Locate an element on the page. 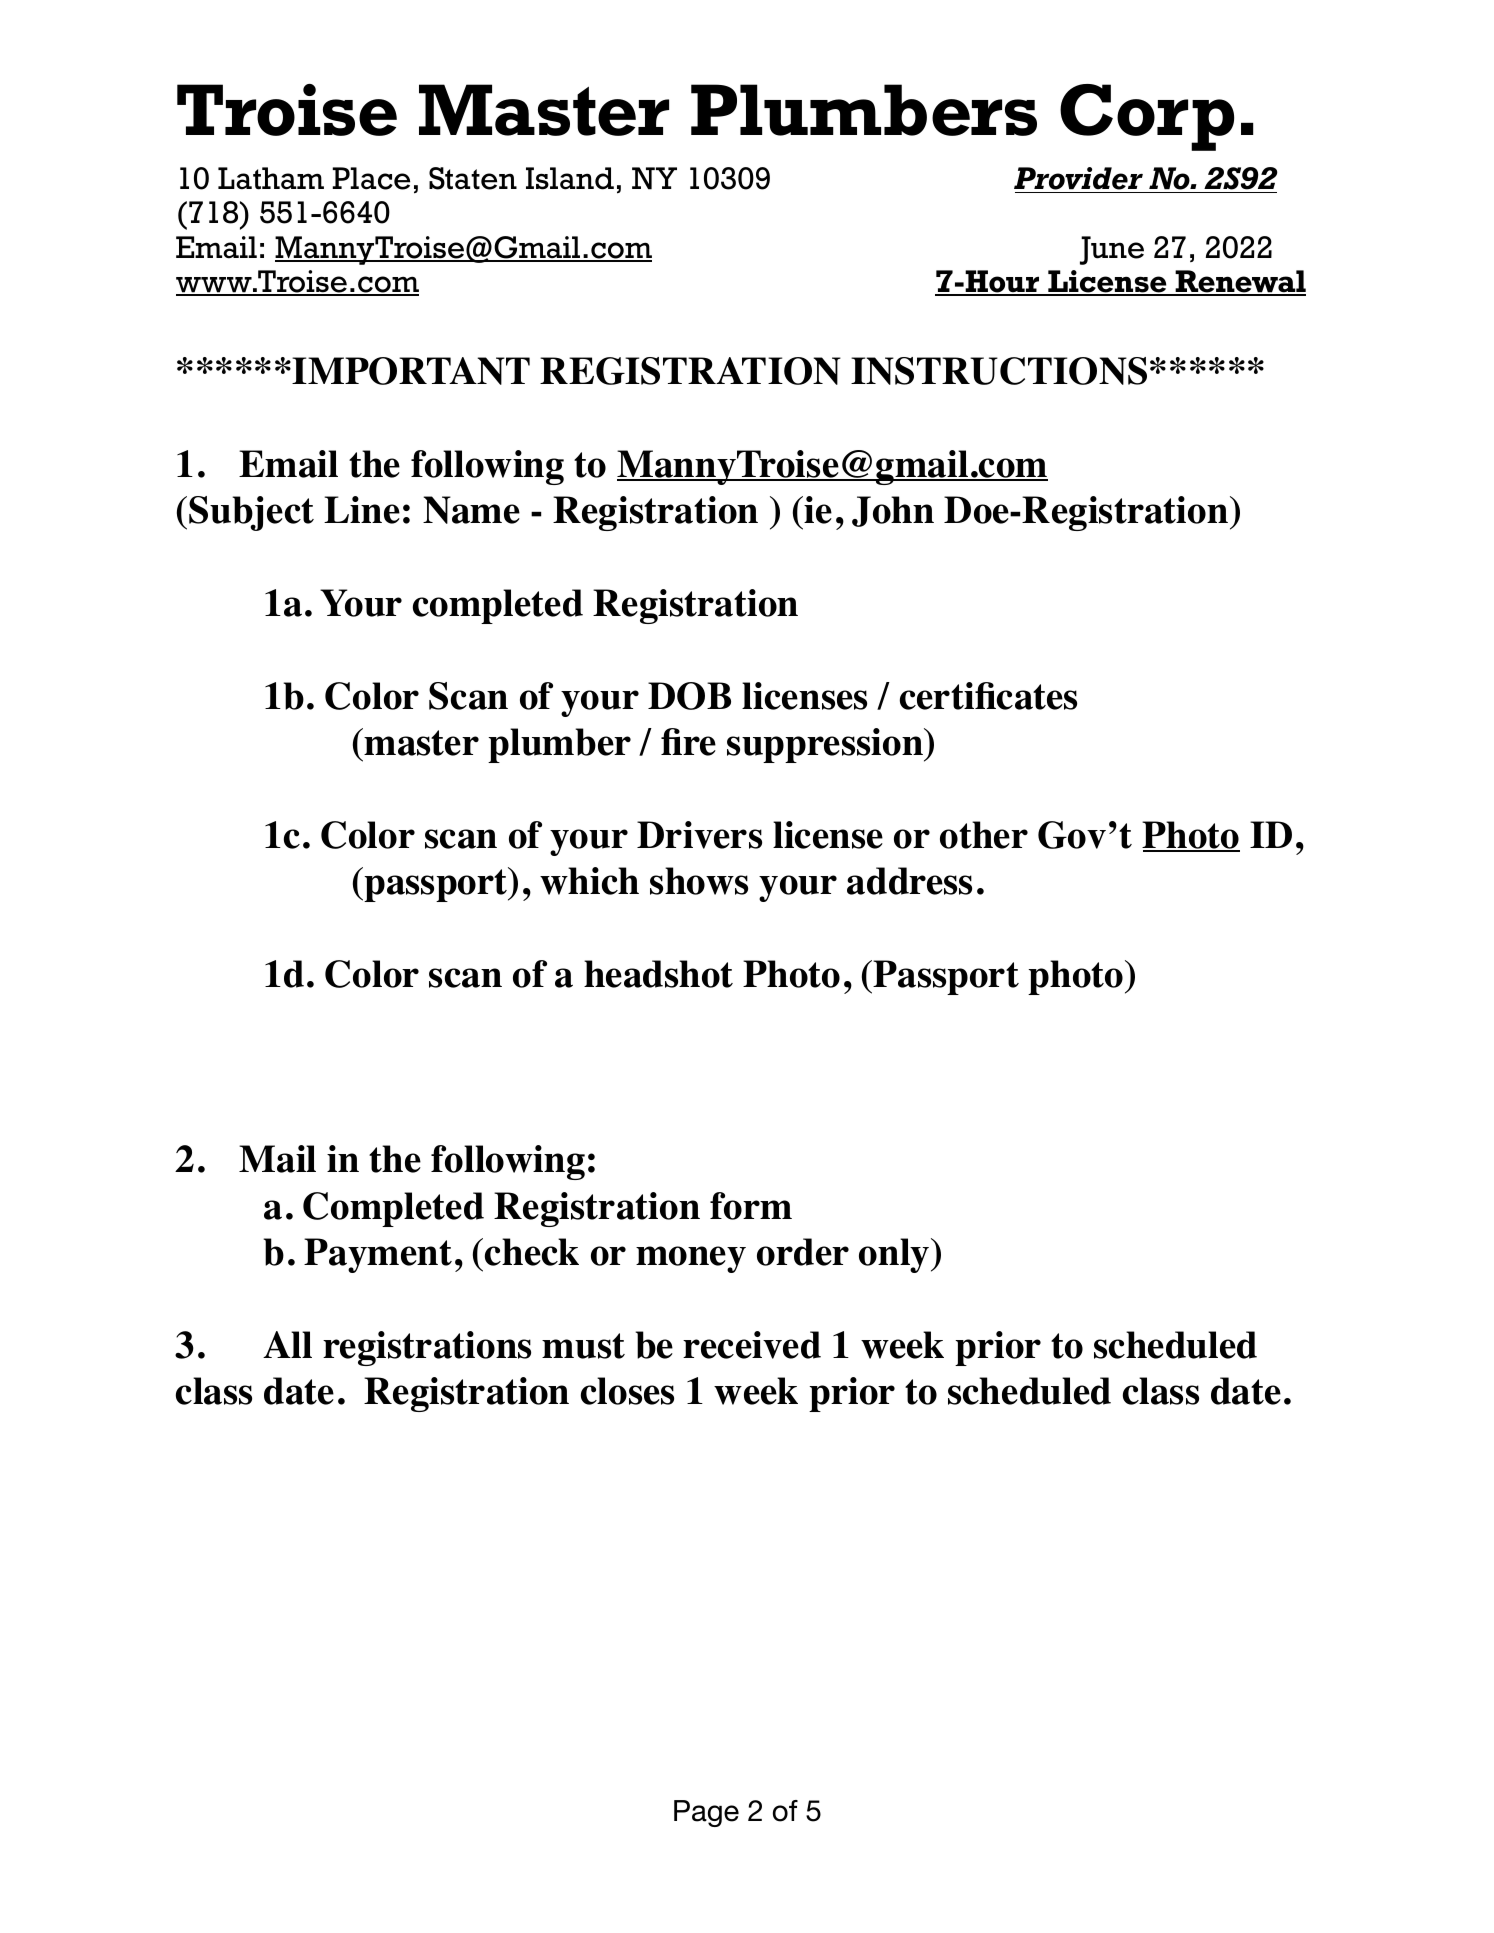 The image size is (1494, 1933). received is located at coordinates (752, 1345).
